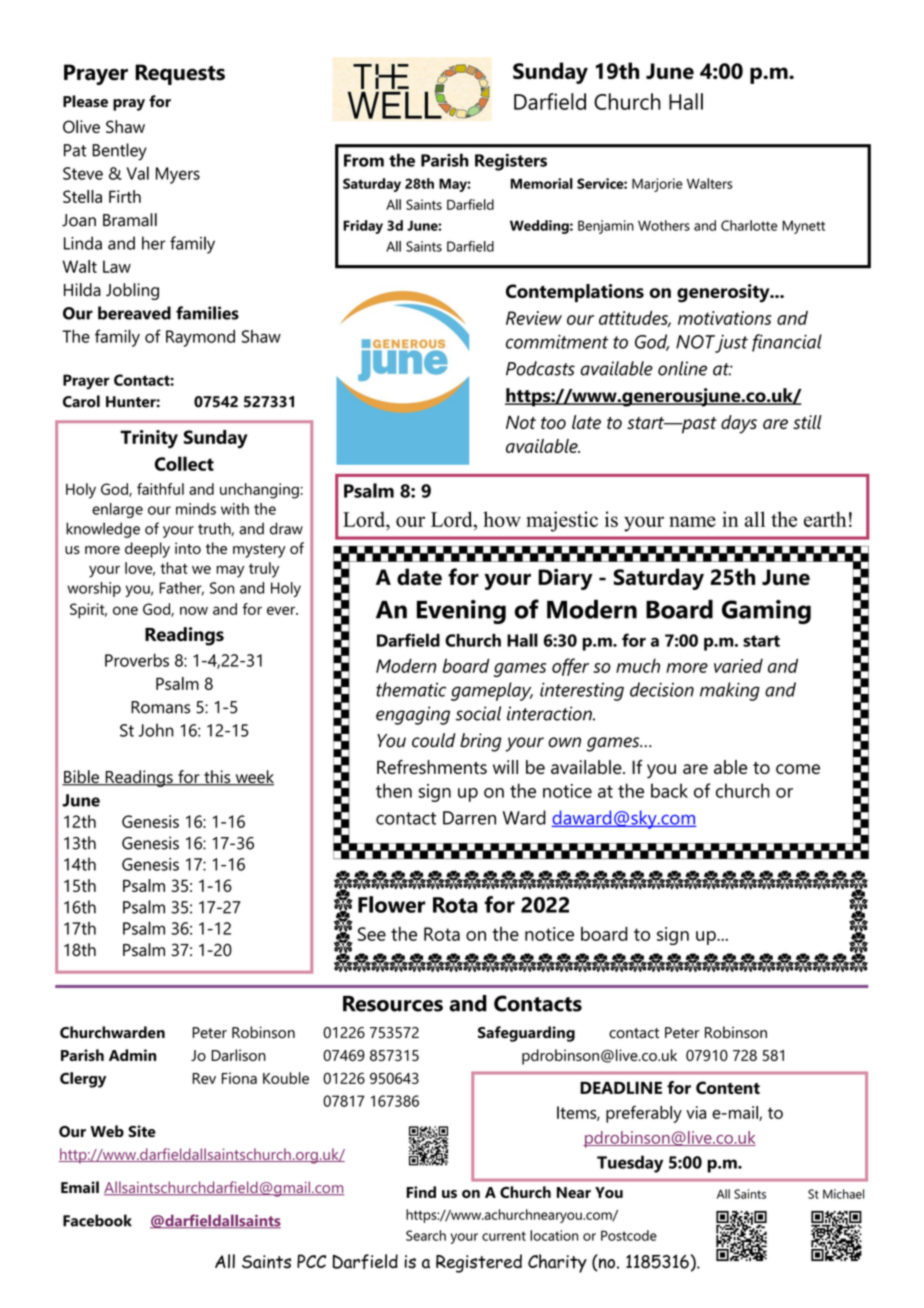 Image resolution: width=924 pixels, height=1308 pixels. What do you see at coordinates (174, 568) in the document?
I see `that` at bounding box center [174, 568].
